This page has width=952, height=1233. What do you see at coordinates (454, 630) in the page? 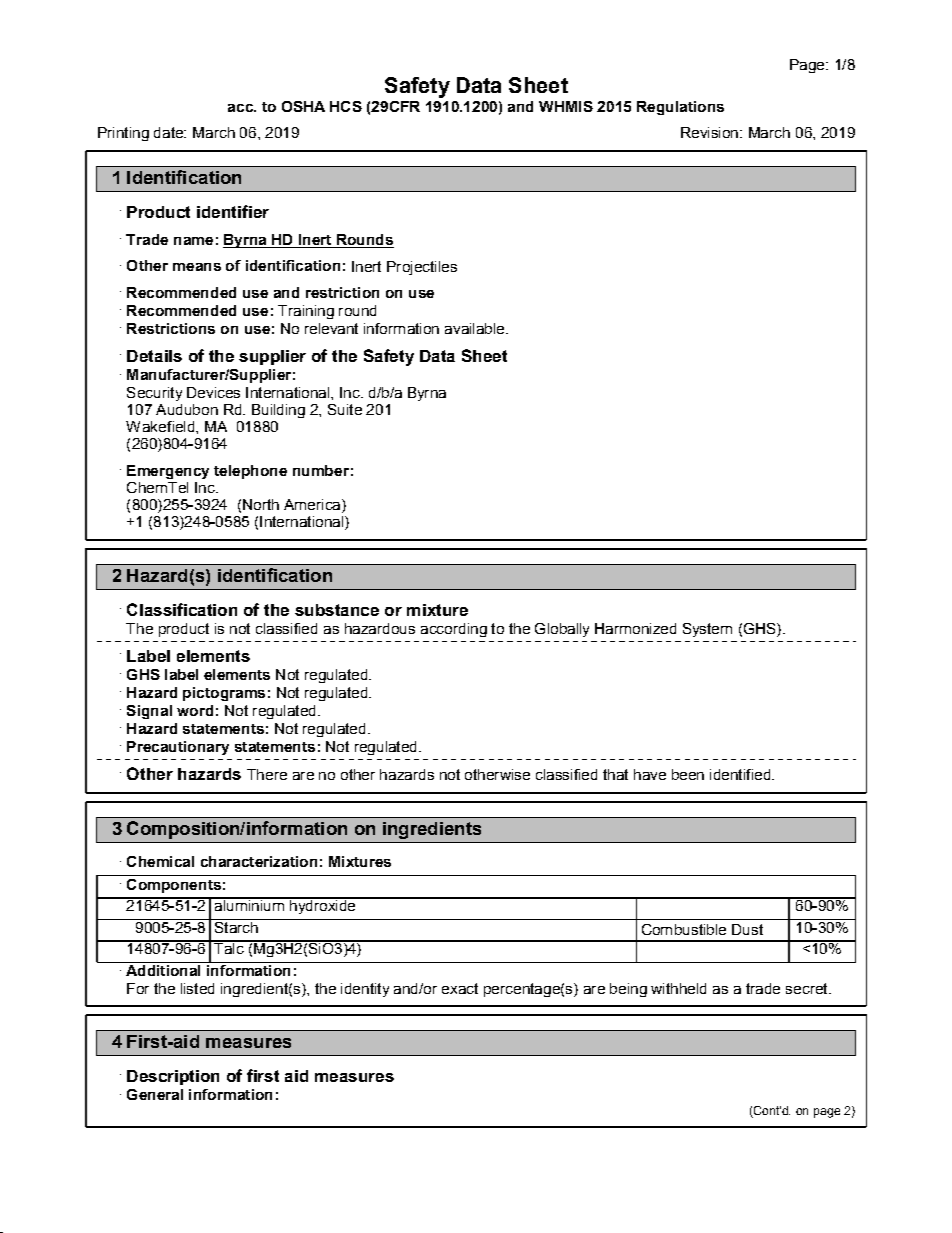
I see `according` at bounding box center [454, 630].
